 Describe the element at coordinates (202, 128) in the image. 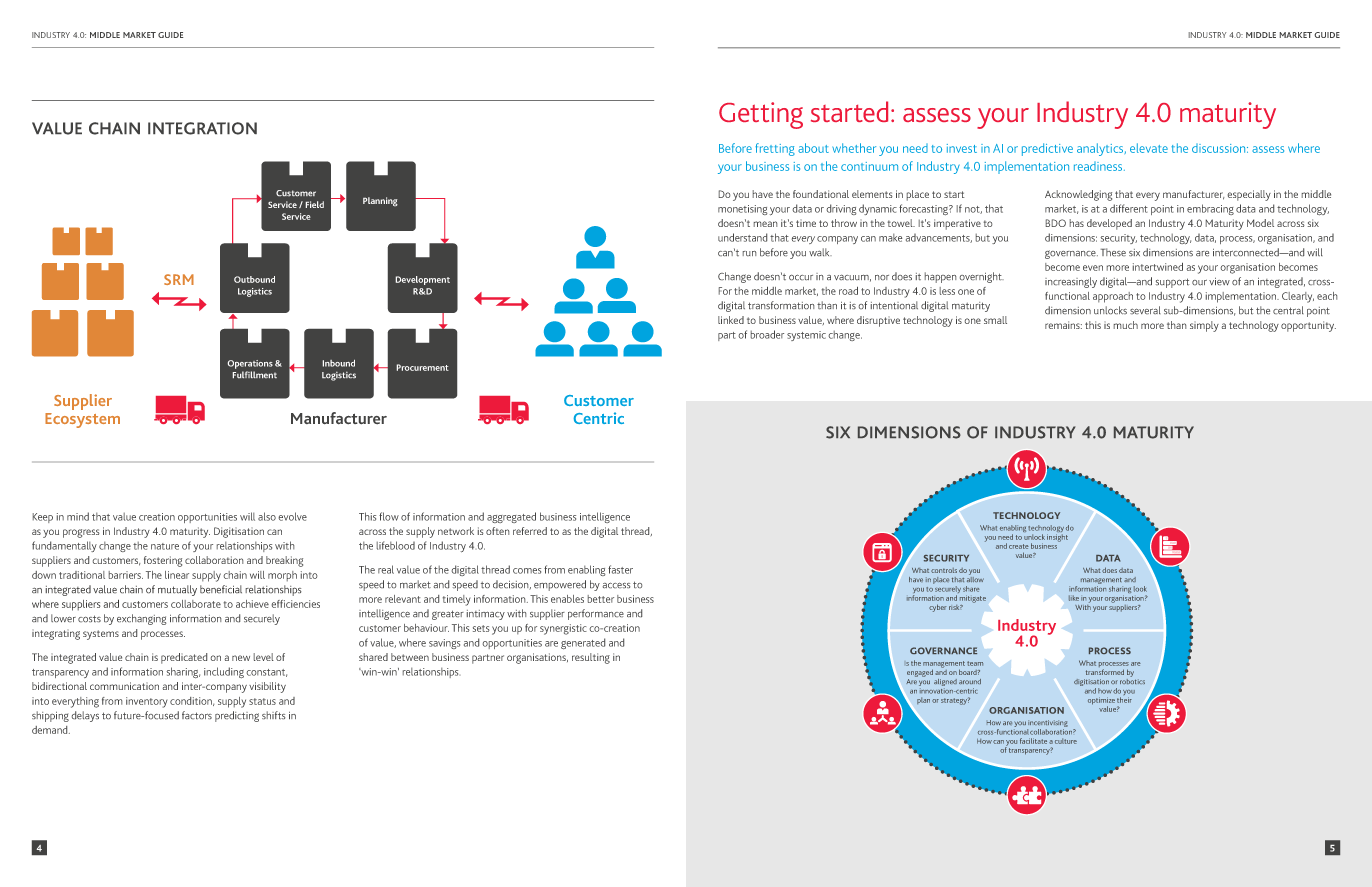

I see `INTEGRATION` at that location.
